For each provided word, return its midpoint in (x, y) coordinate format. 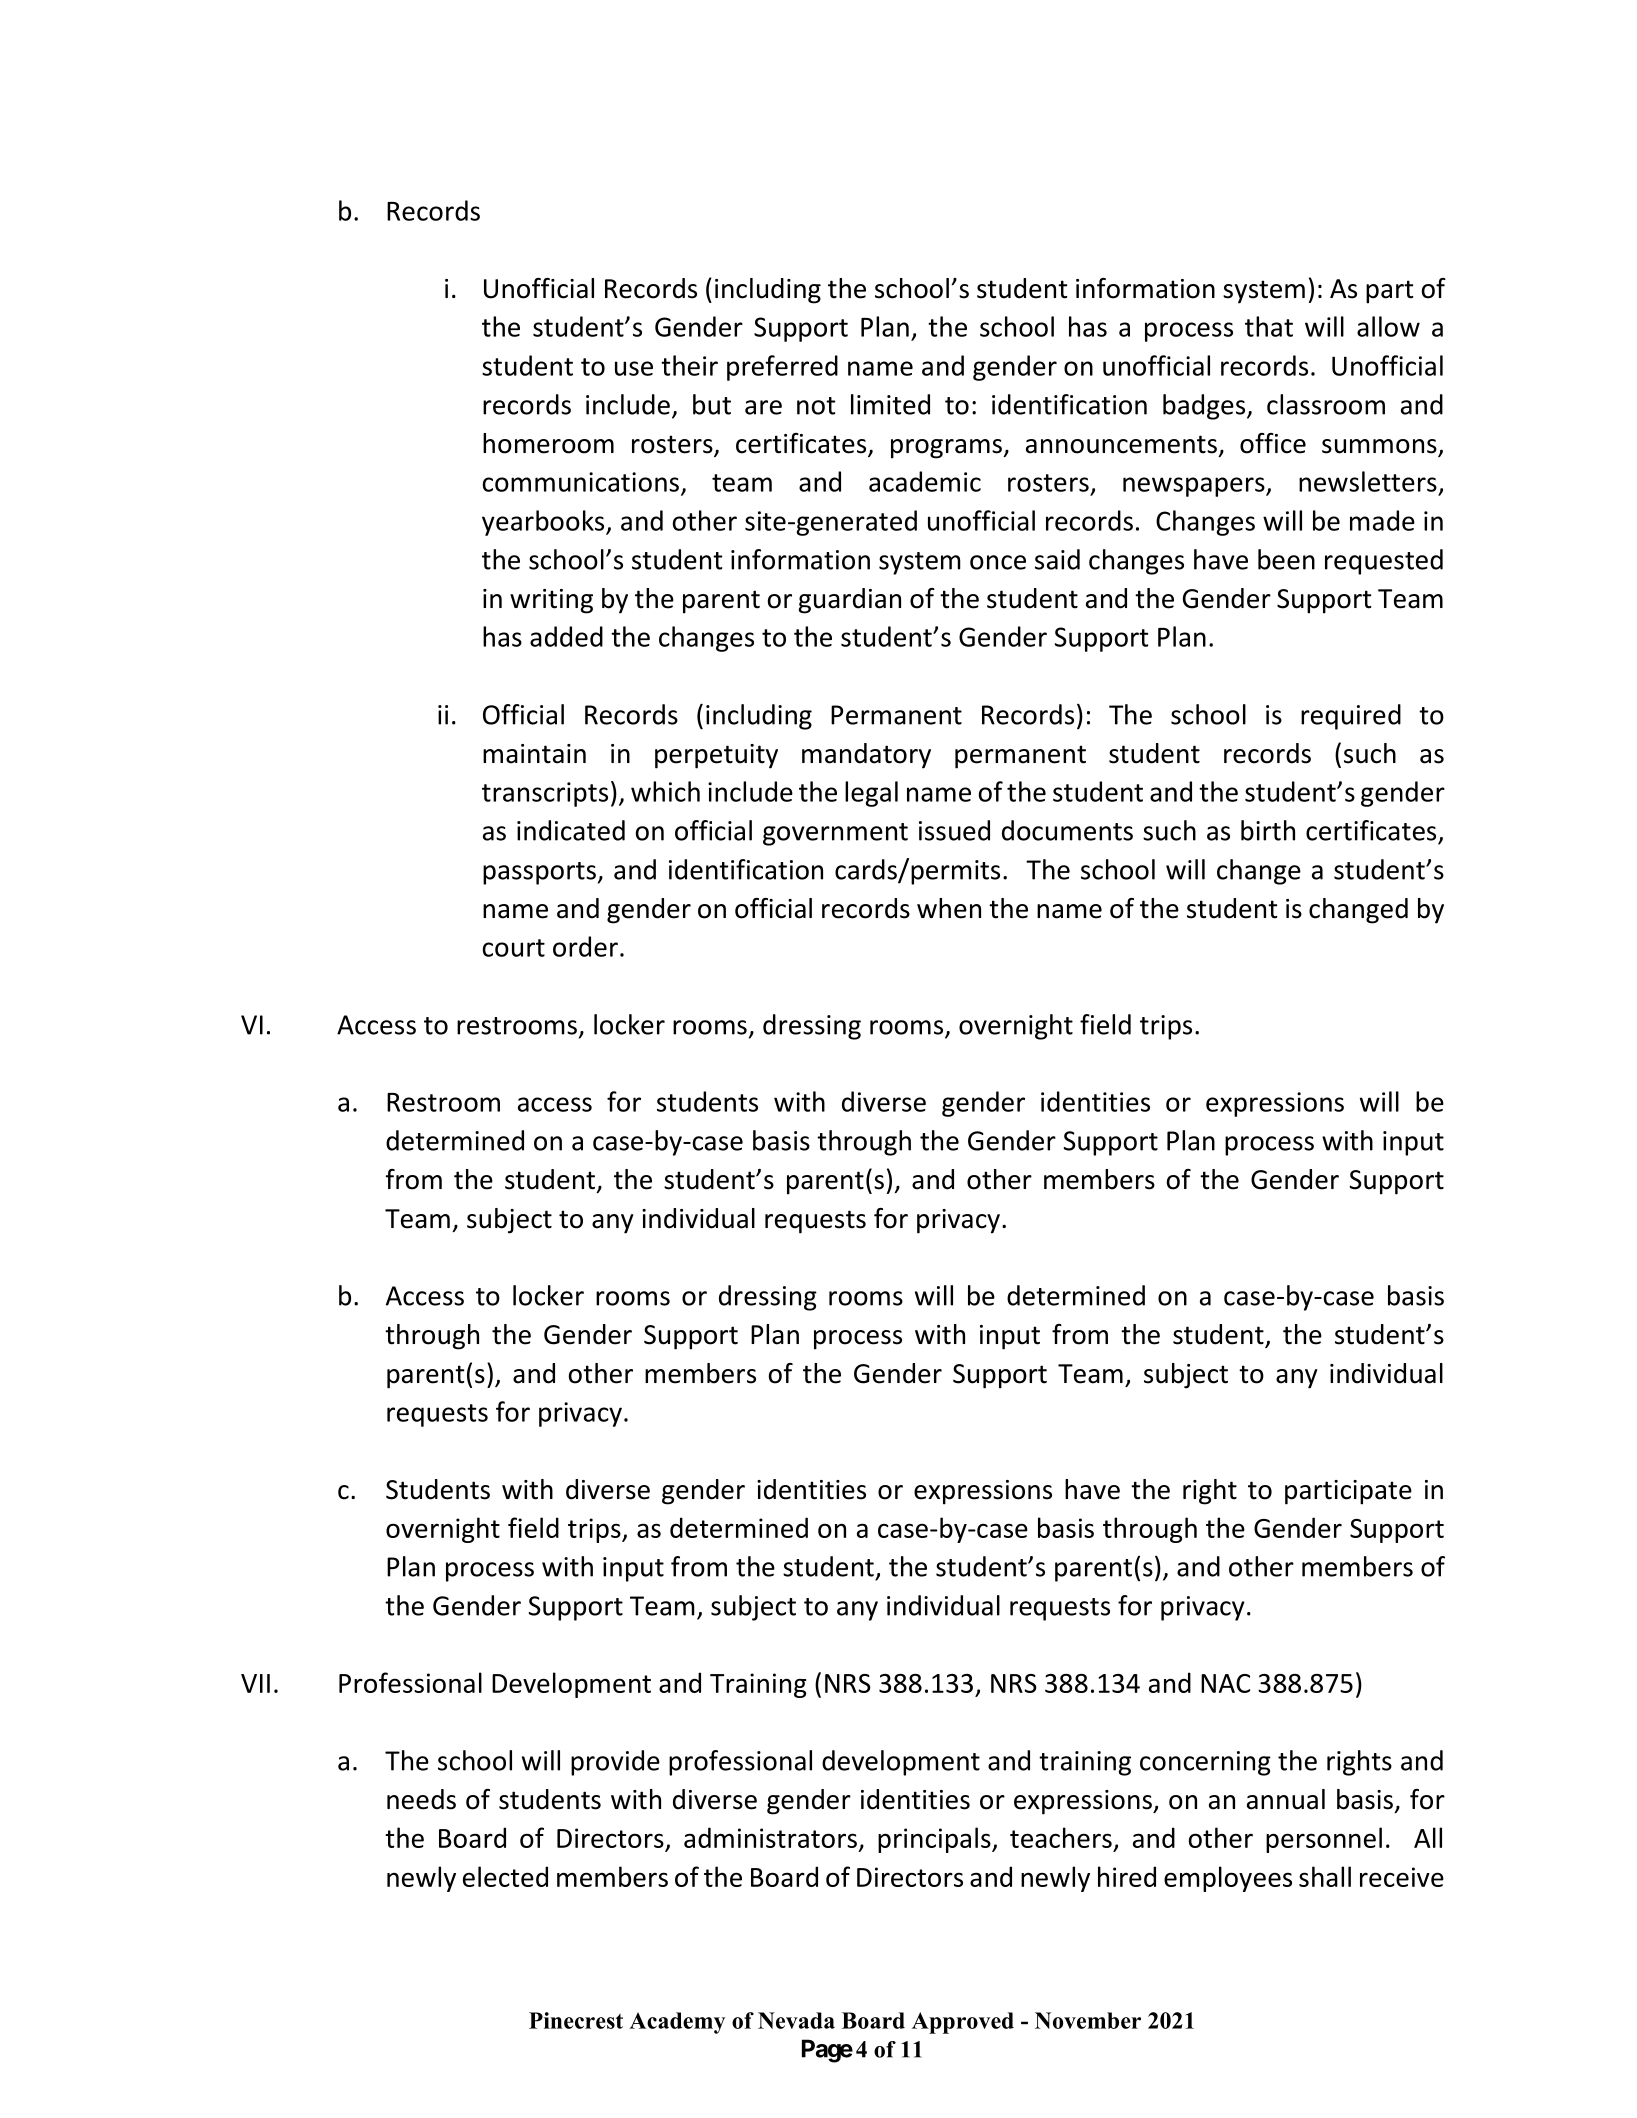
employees (1228, 1879)
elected (505, 1876)
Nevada (796, 2020)
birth (1268, 830)
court (514, 948)
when (949, 908)
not (816, 406)
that (1269, 326)
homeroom (548, 443)
